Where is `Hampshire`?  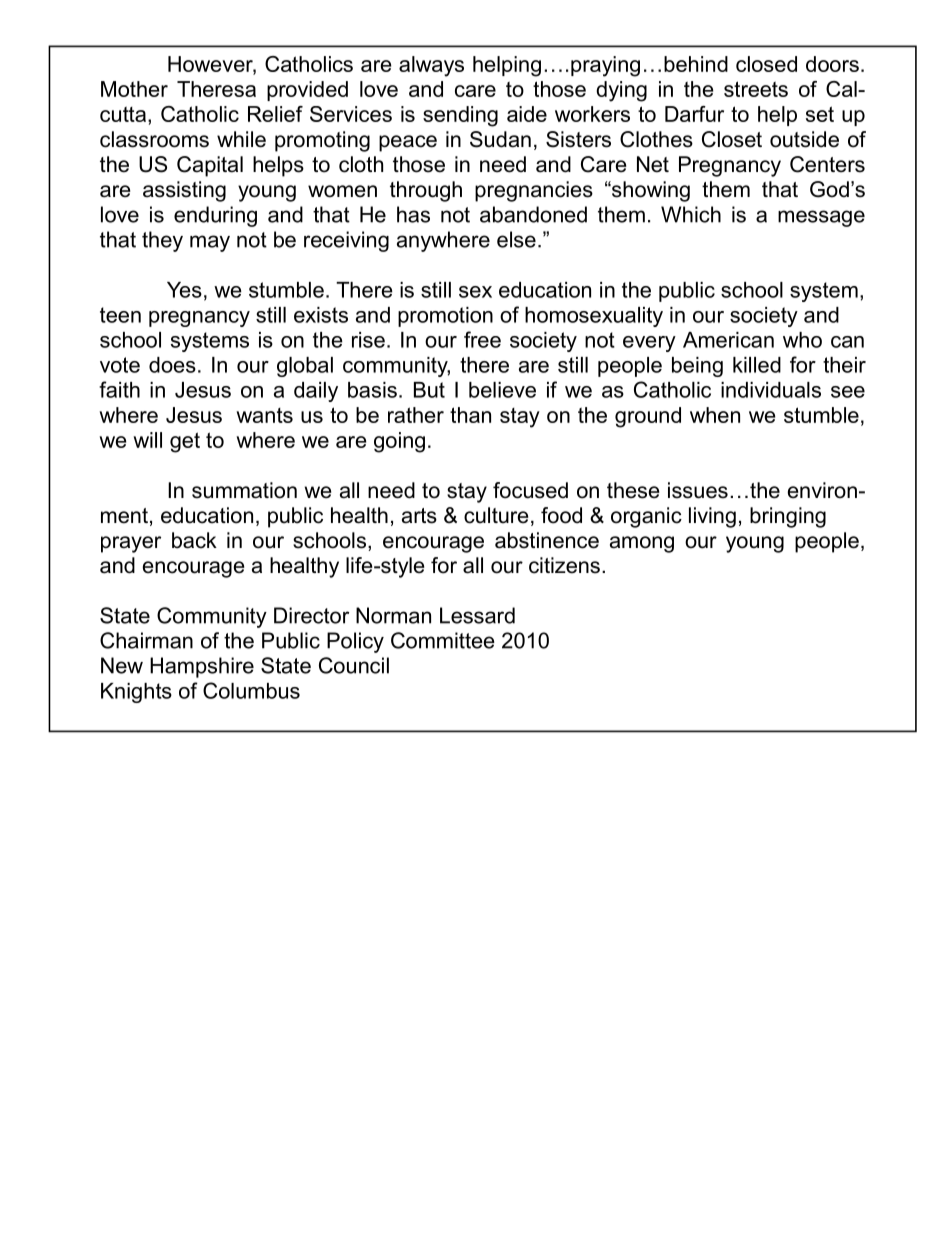
Hampshire is located at coordinates (202, 667).
